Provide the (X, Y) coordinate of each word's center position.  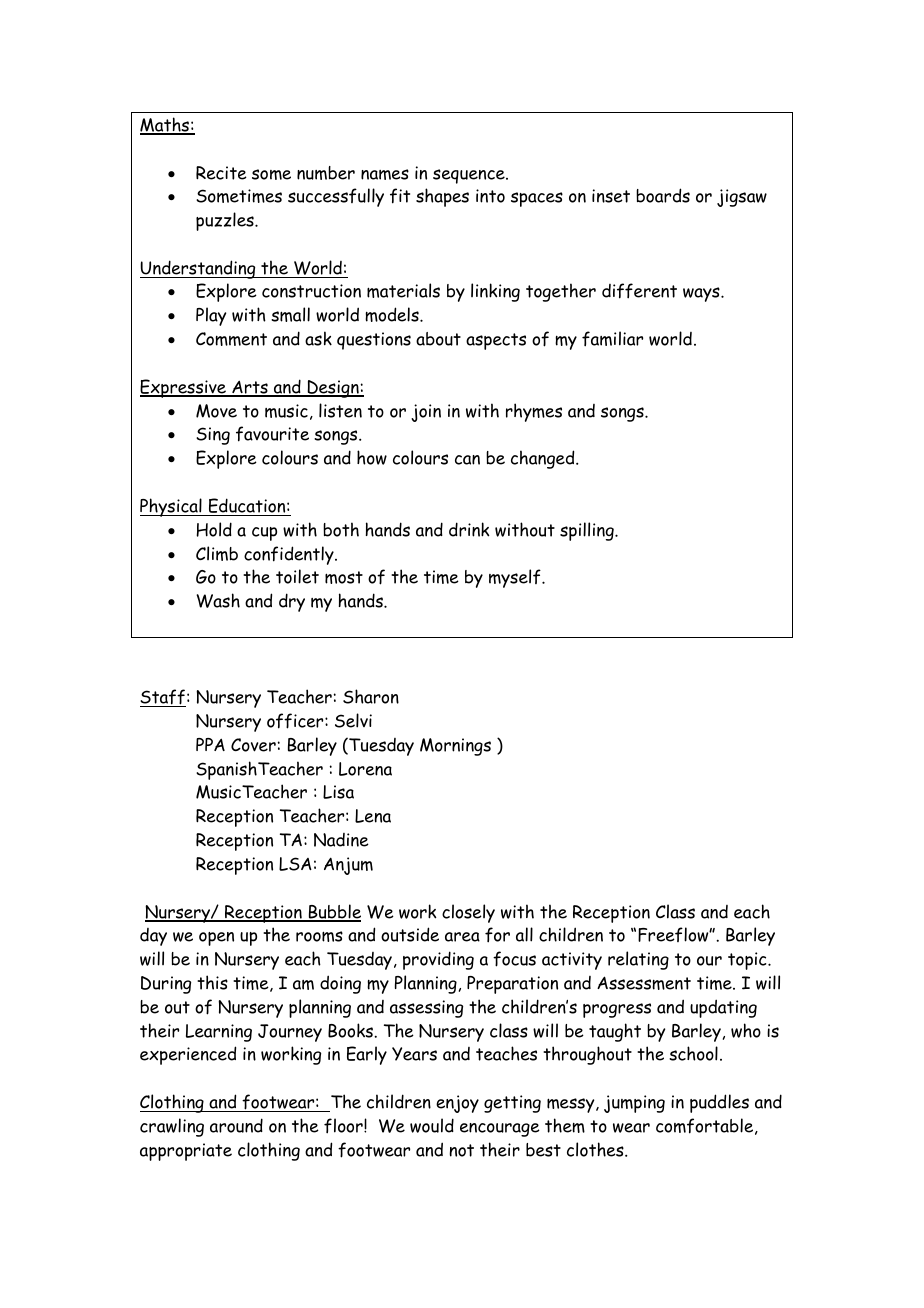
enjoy (457, 1104)
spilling (588, 531)
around (236, 1125)
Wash (218, 600)
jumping (634, 1104)
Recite (221, 173)
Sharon (371, 696)
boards (663, 195)
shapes (442, 197)
